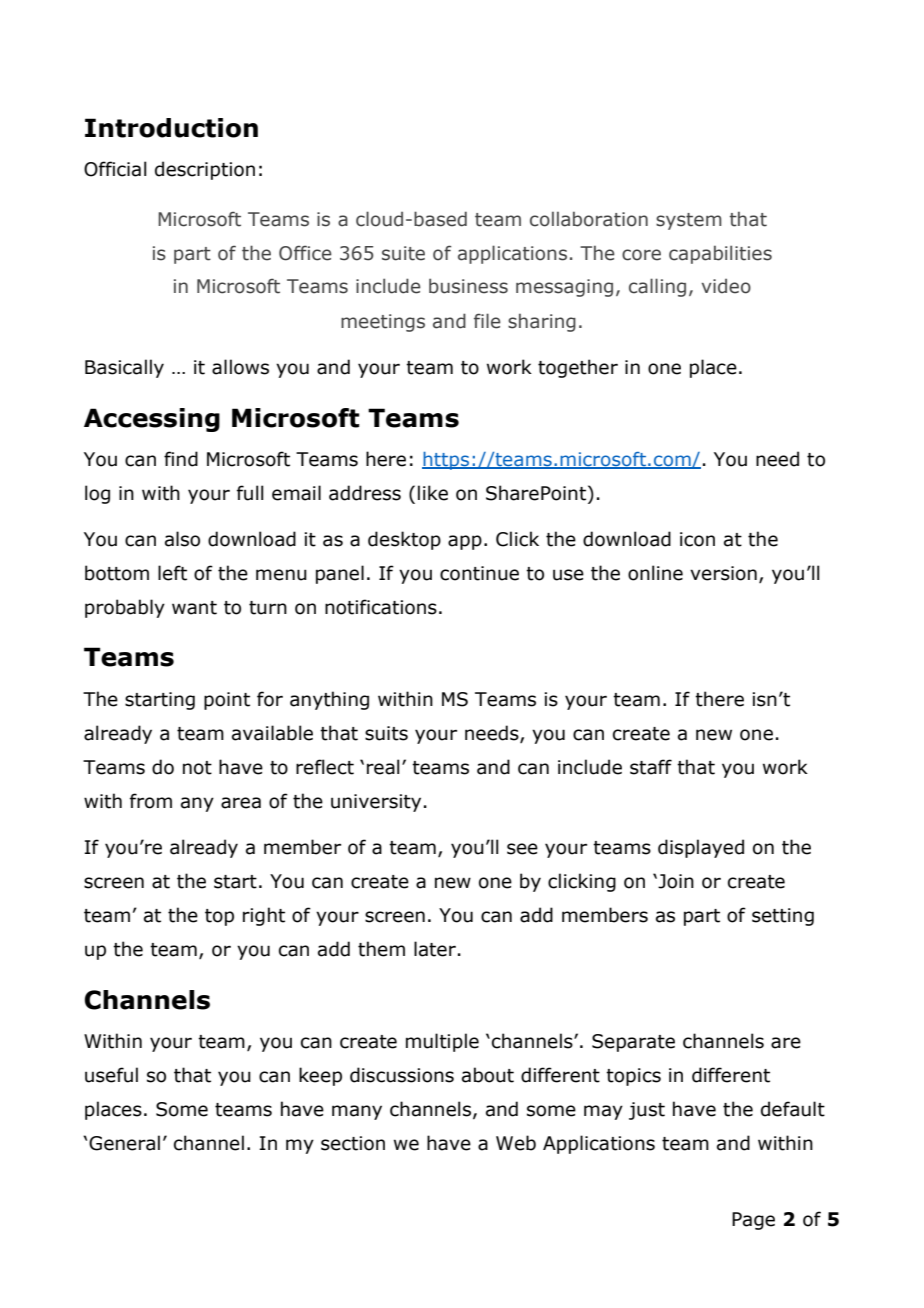  I want to click on displayed, so click(701, 848).
